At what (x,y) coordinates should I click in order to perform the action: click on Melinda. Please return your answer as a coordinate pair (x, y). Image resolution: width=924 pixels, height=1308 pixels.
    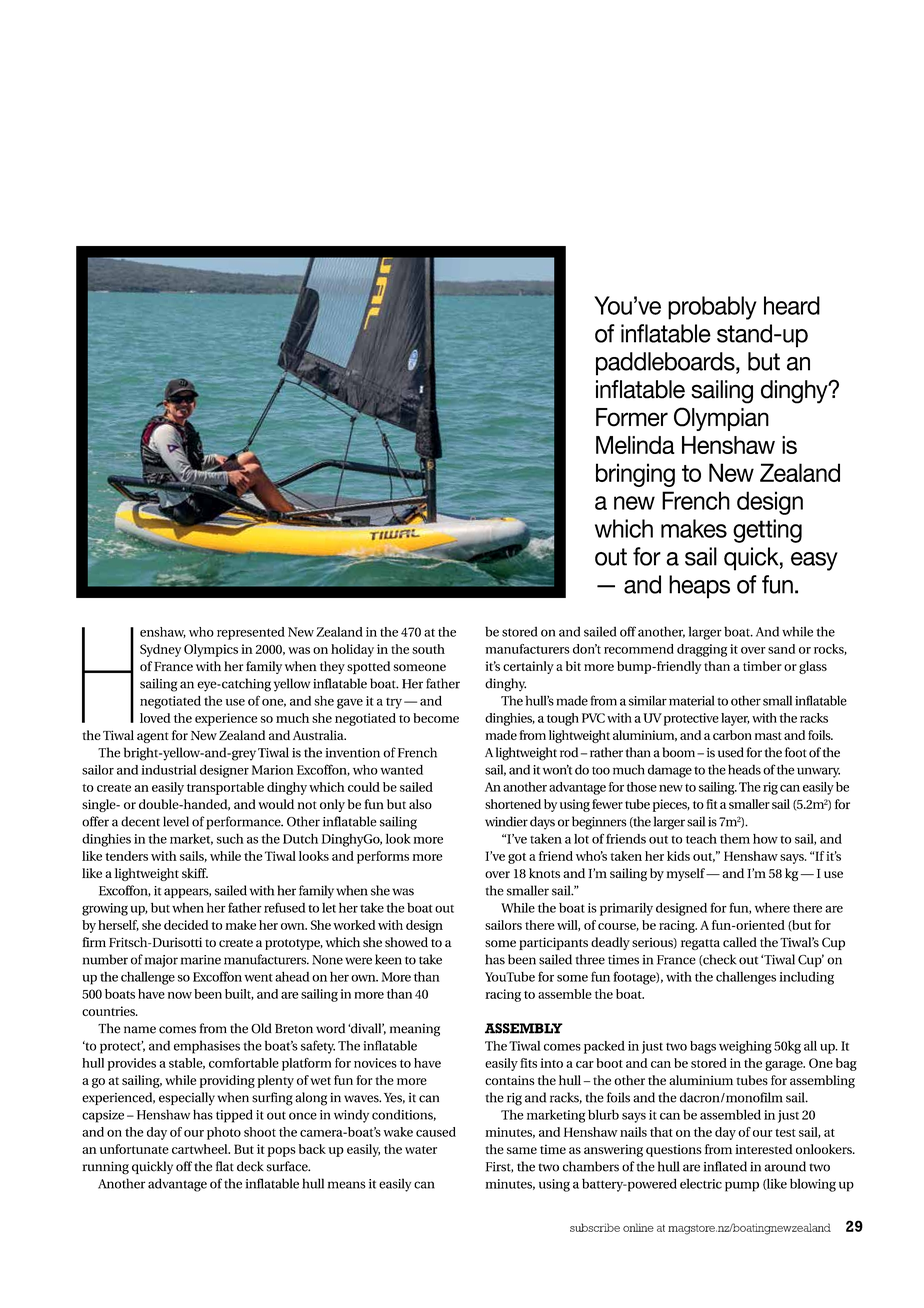
    Looking at the image, I should click on (635, 445).
